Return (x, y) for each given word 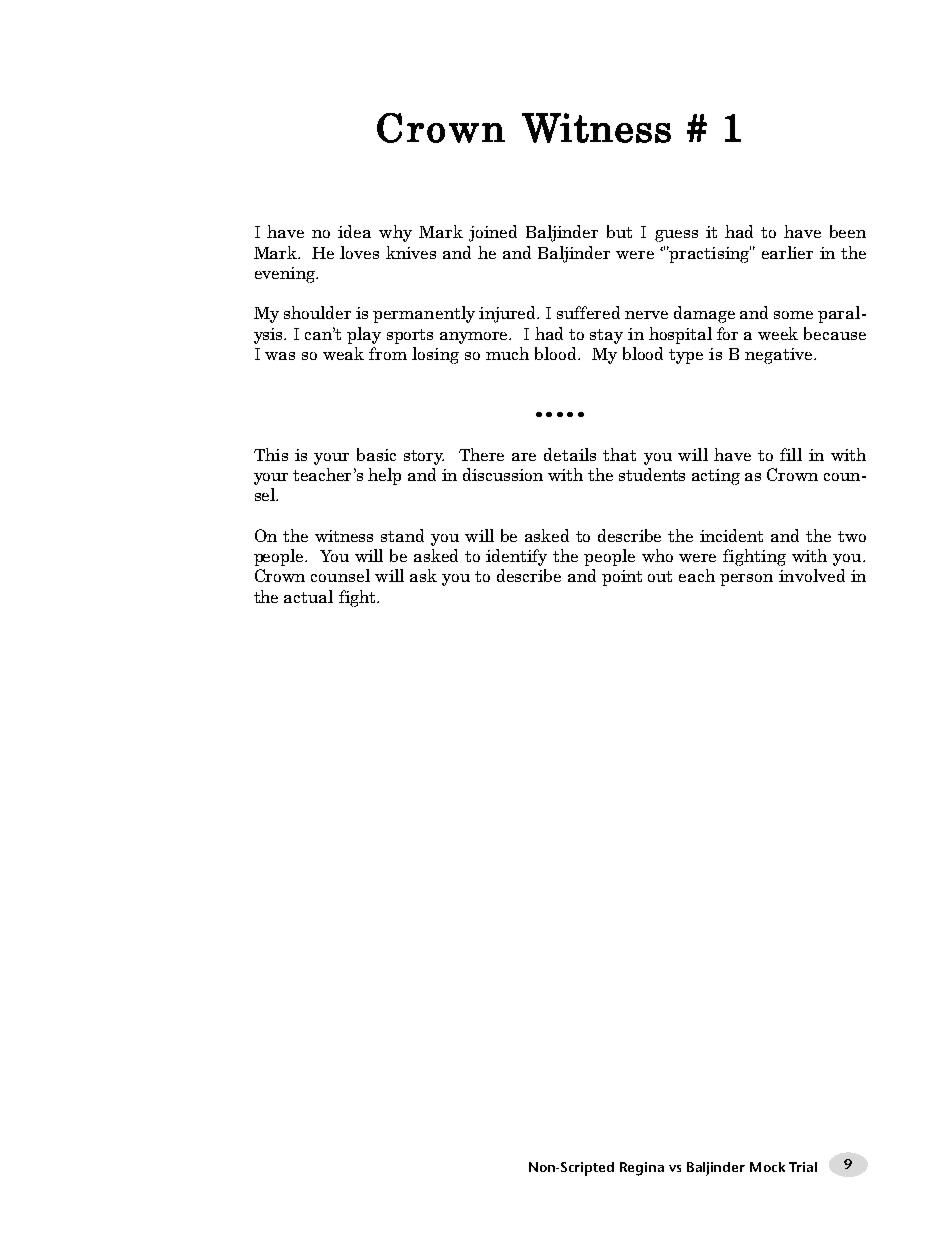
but (619, 231)
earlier (787, 252)
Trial (803, 1167)
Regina (642, 1169)
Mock (767, 1167)
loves (359, 252)
